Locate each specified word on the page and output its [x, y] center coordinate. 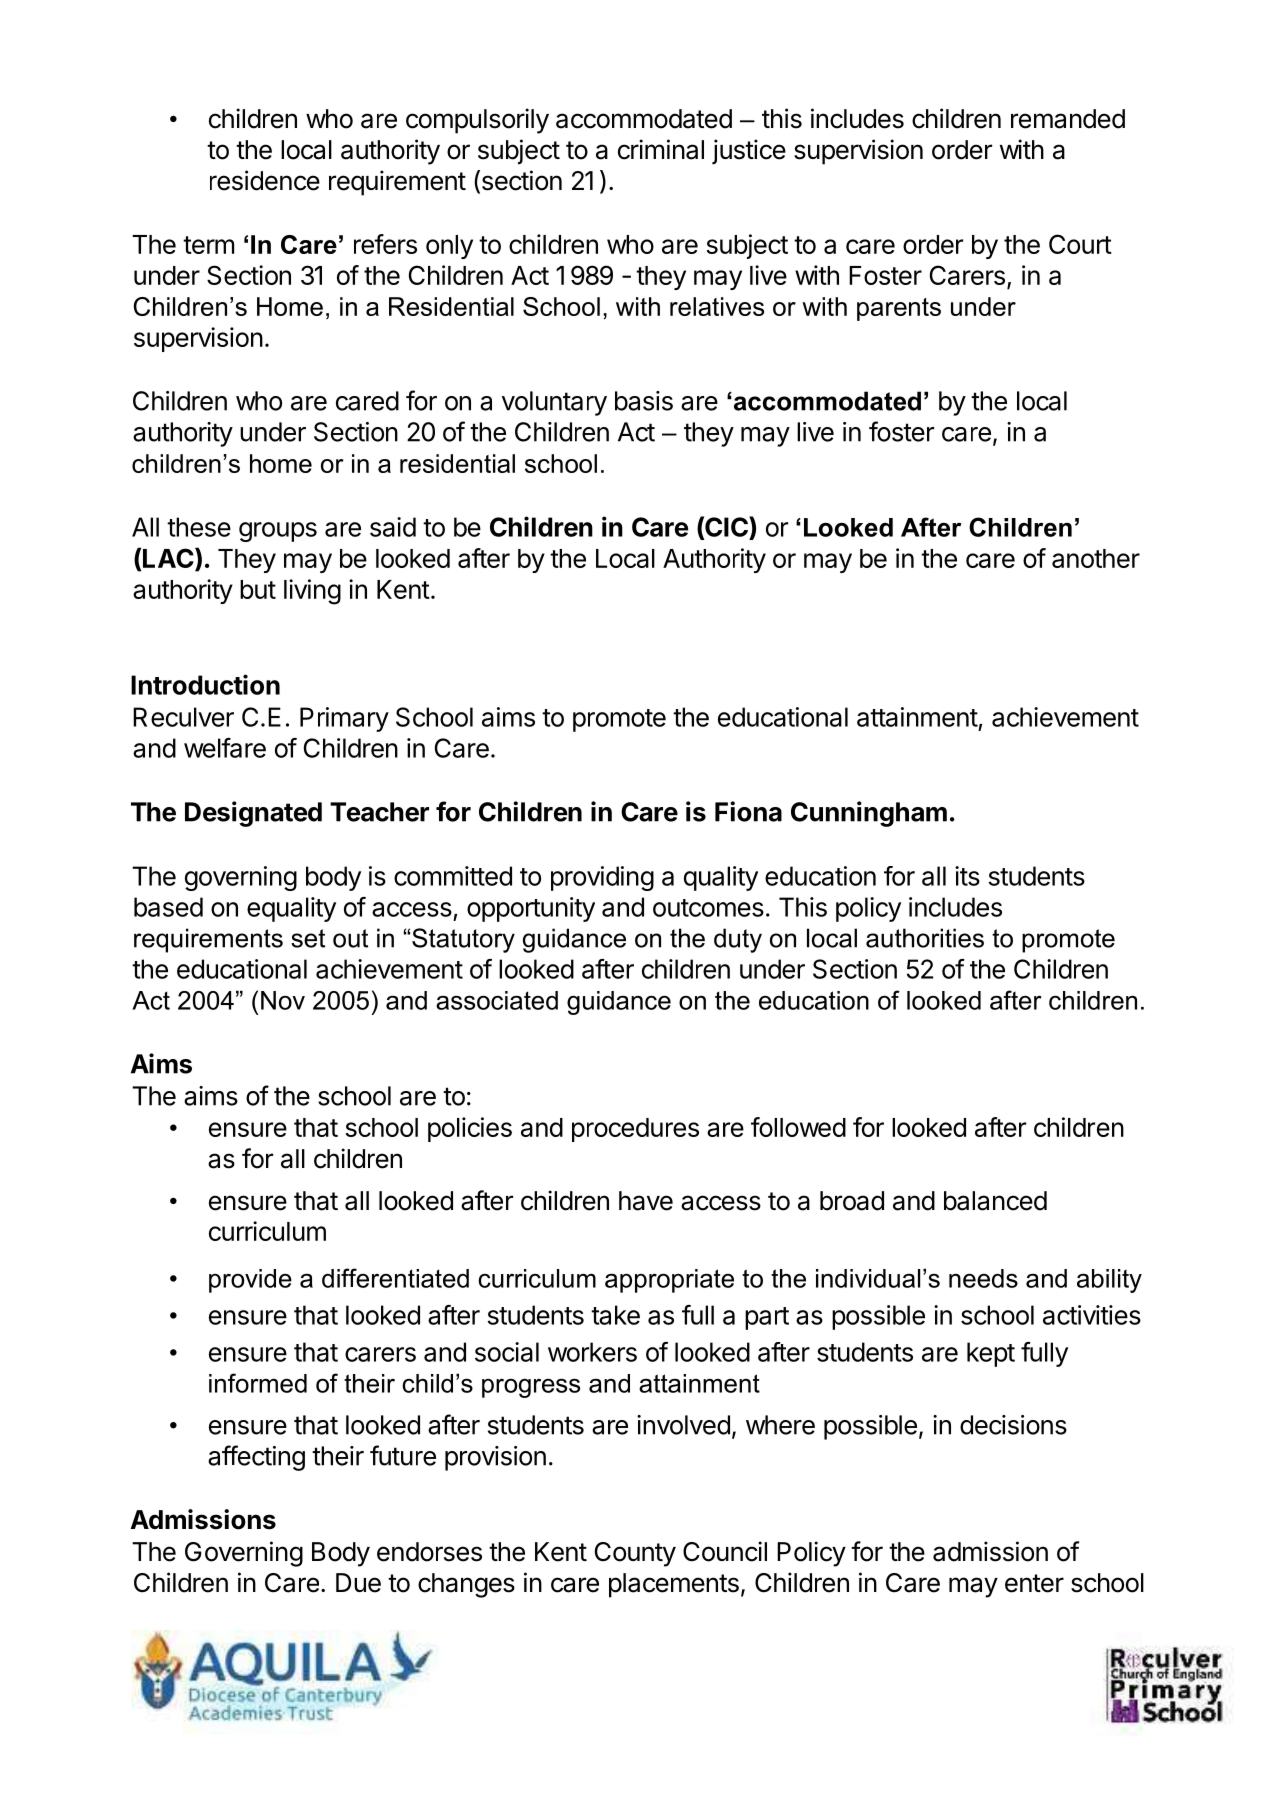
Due [358, 1583]
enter [1034, 1583]
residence [265, 180]
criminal [661, 149]
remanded [1068, 119]
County [635, 1554]
